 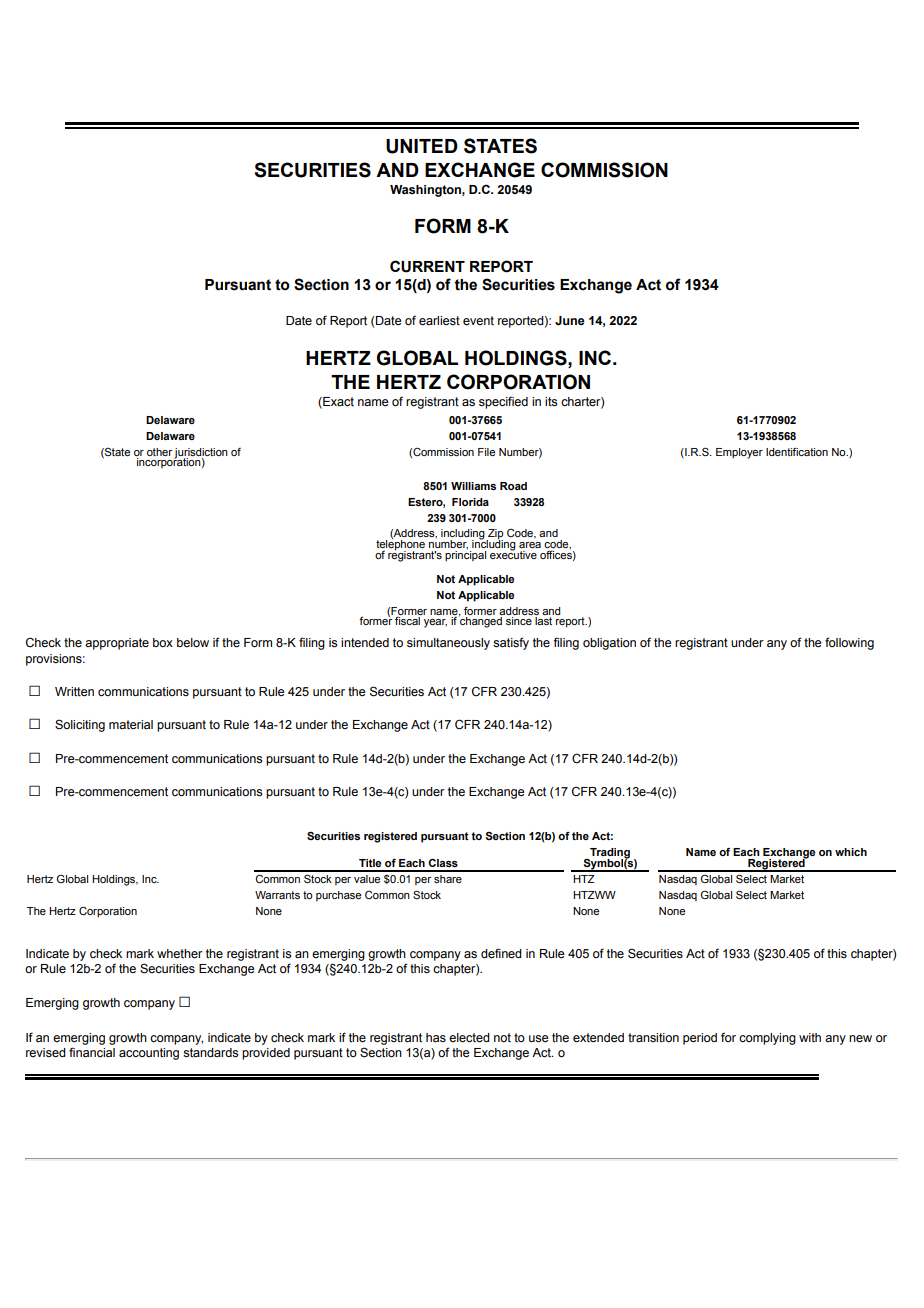 I want to click on year, so click(x=435, y=623).
